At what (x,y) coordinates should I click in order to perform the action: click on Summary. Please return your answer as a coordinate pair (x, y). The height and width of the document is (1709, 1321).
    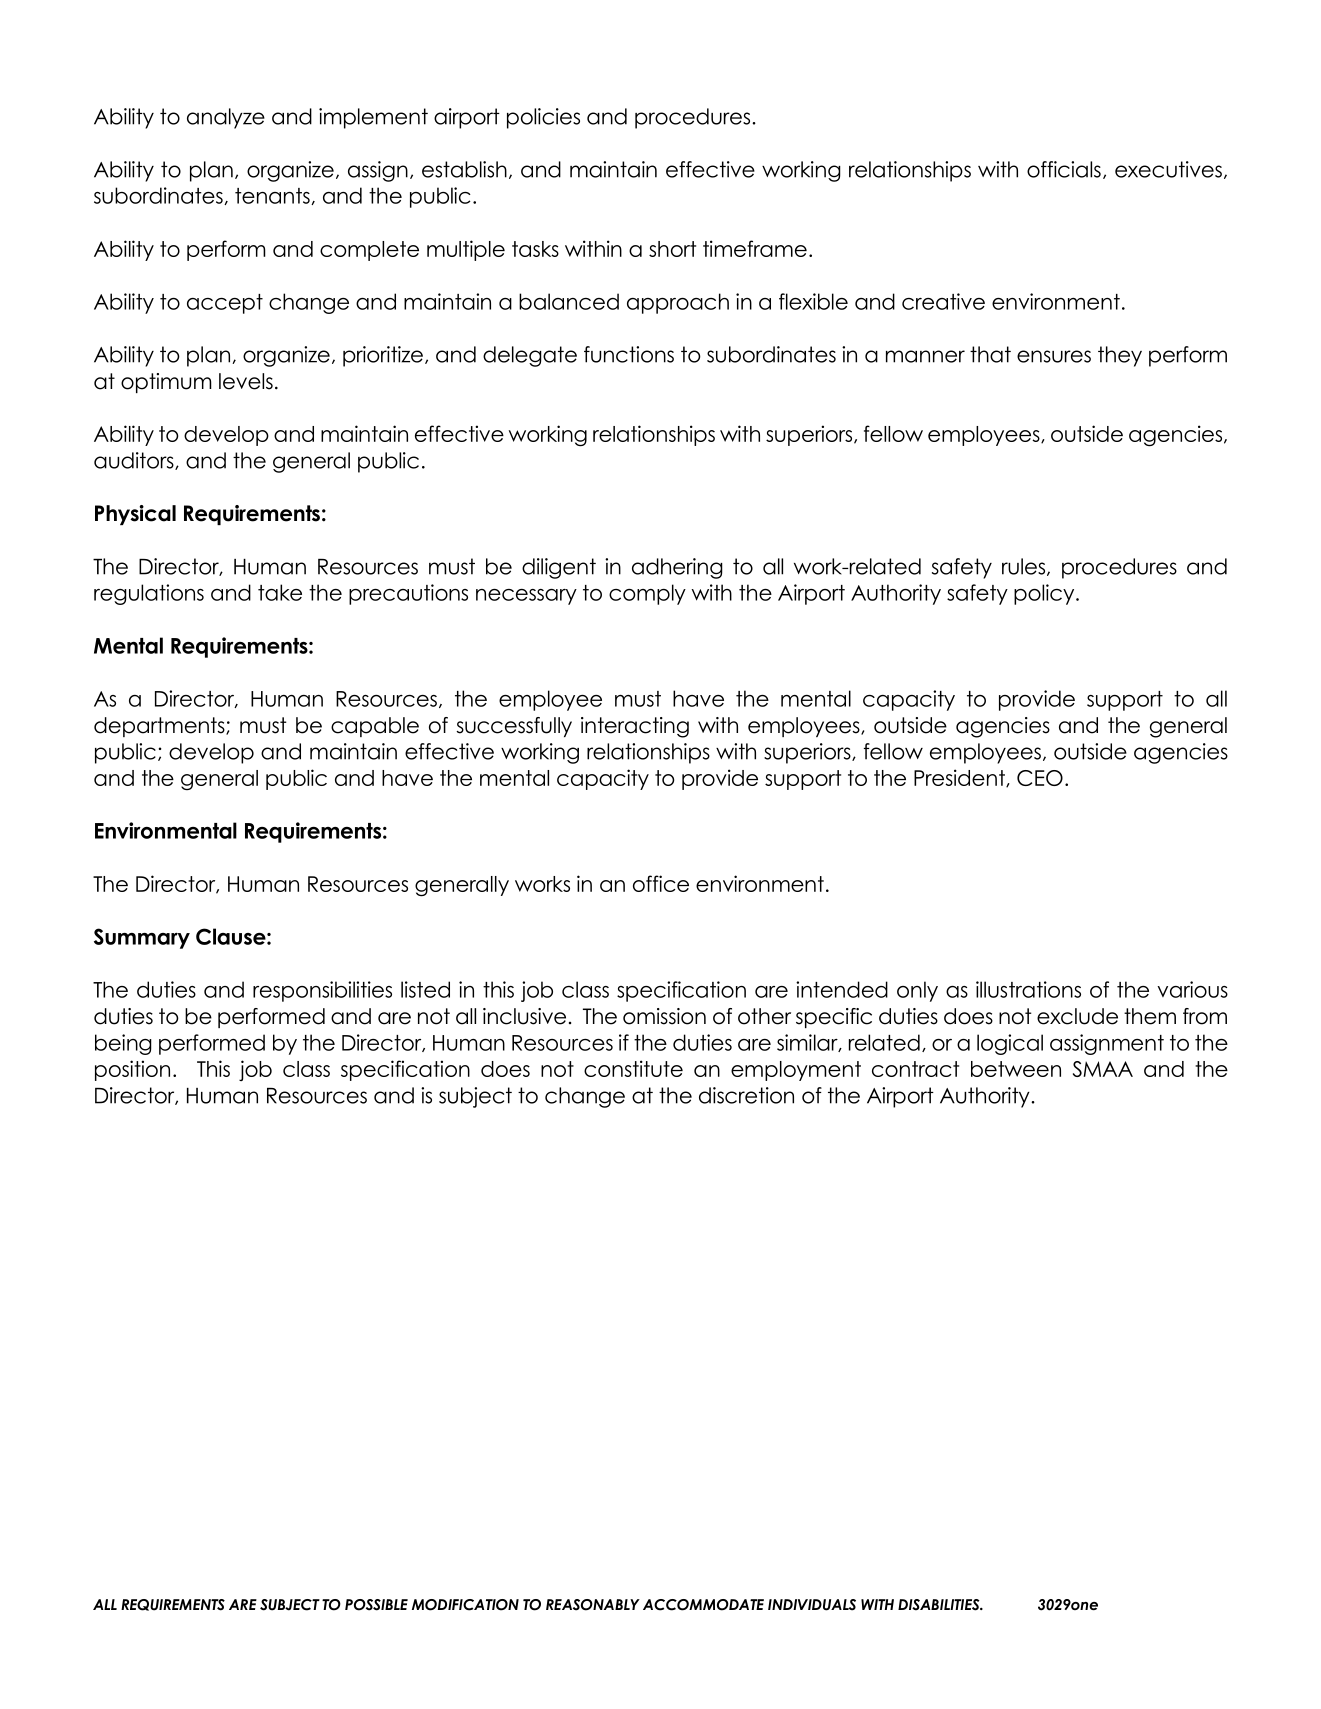
    Looking at the image, I should click on (142, 938).
